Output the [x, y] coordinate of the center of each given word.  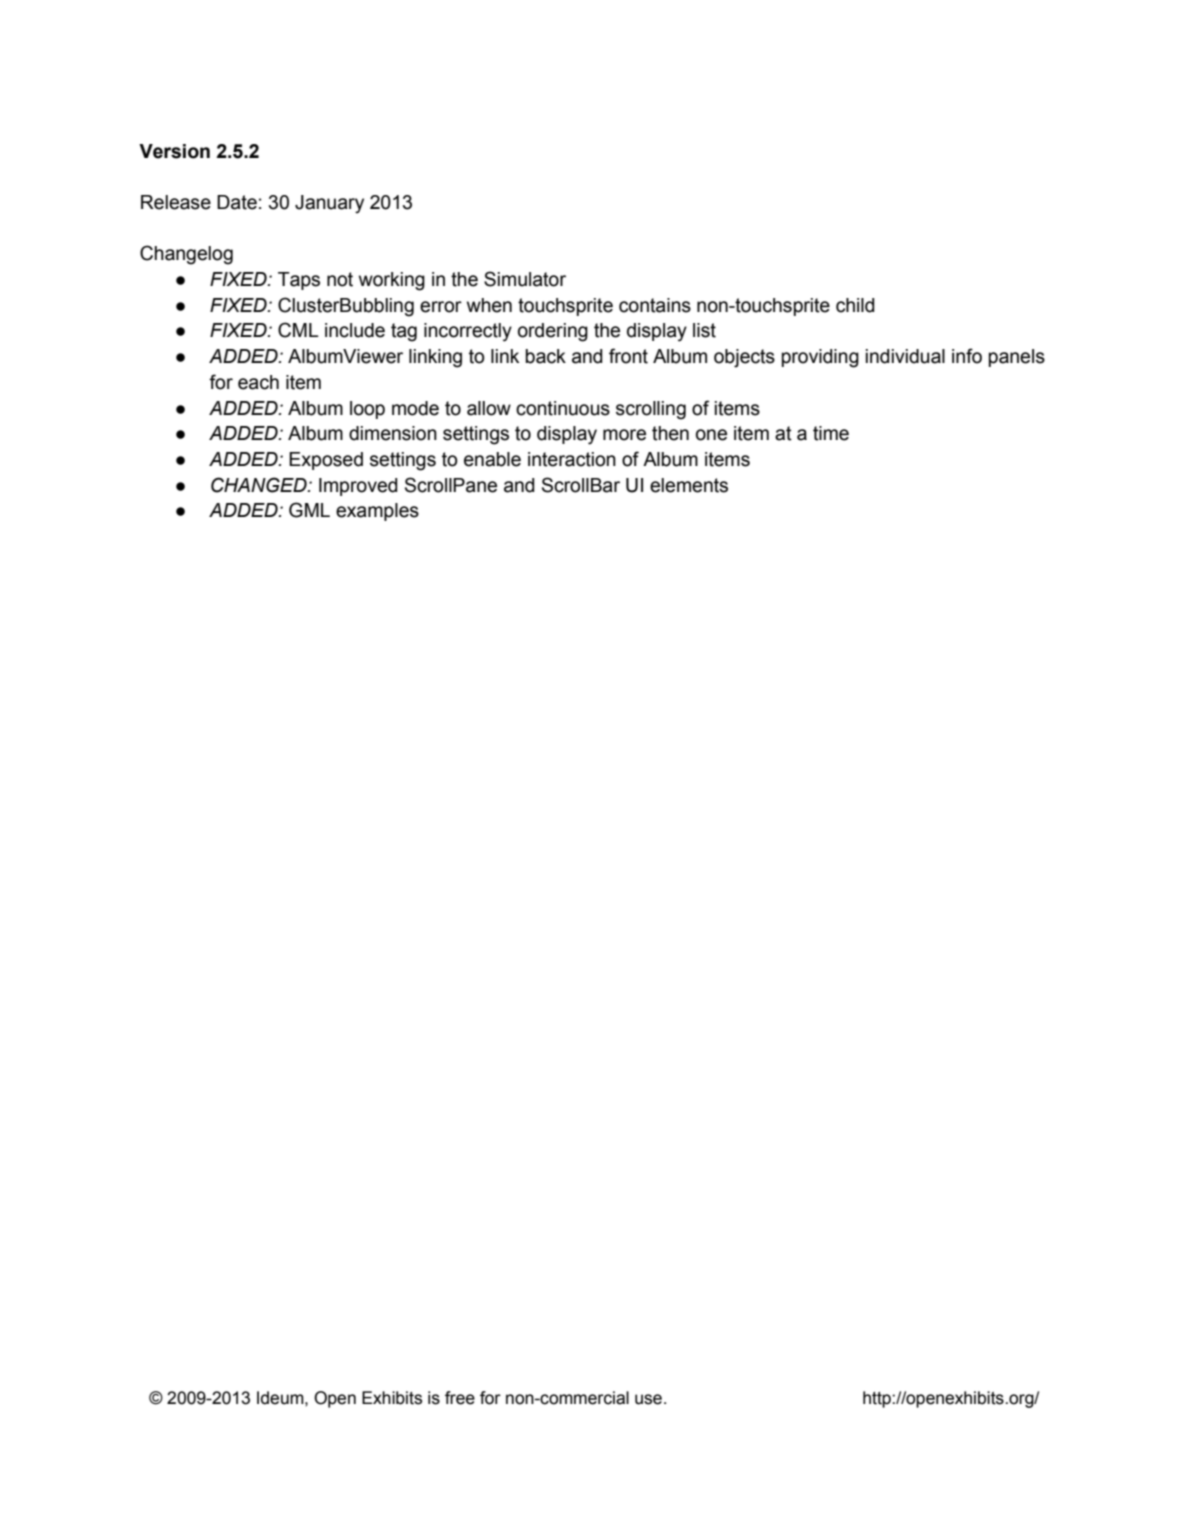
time [831, 433]
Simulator [525, 279]
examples [377, 512]
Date [237, 202]
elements [689, 485]
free [460, 1398]
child [855, 305]
